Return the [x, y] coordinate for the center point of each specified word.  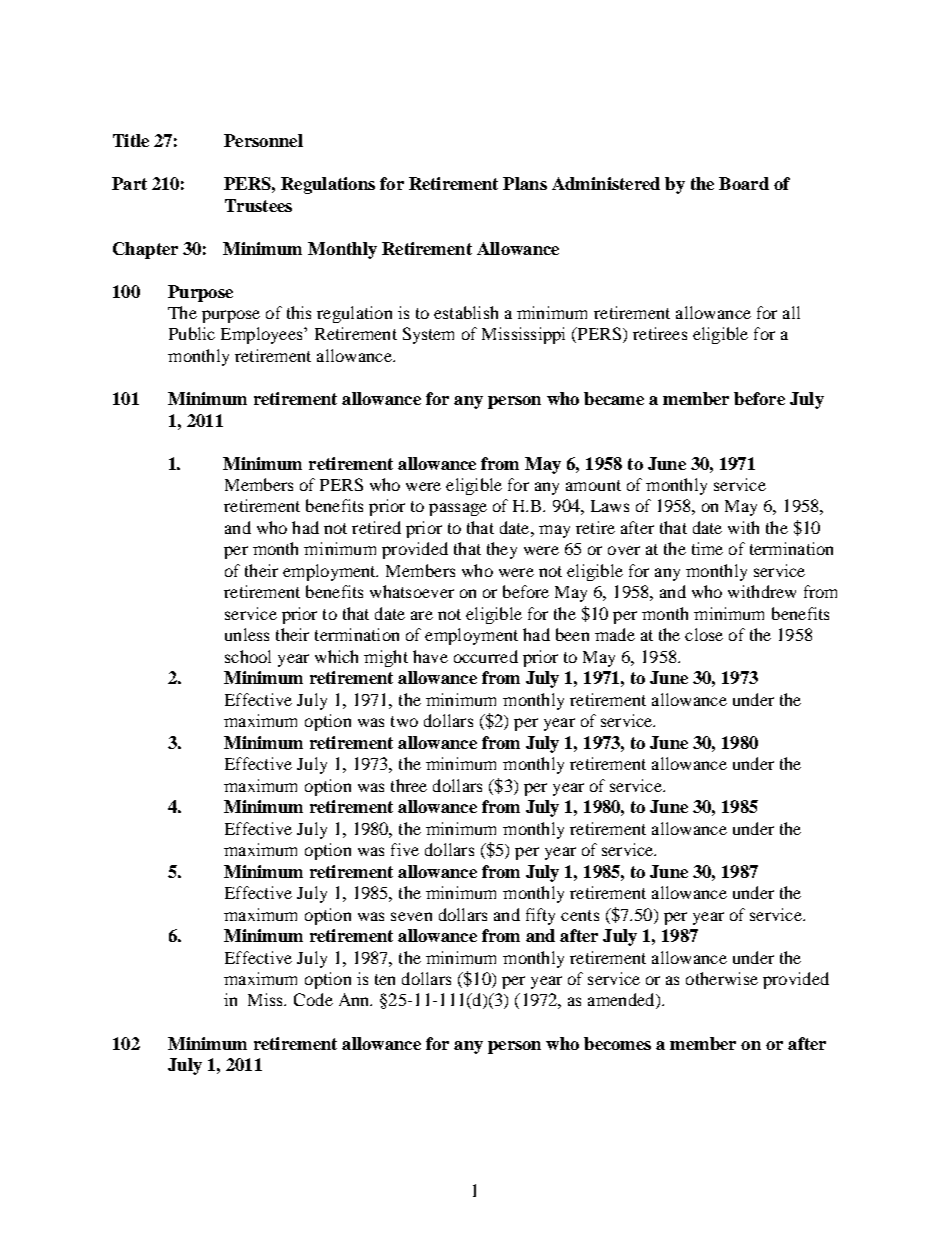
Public [192, 333]
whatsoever [412, 591]
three [409, 785]
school [248, 656]
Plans [525, 183]
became [614, 398]
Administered [606, 183]
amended [622, 1001]
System [428, 335]
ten [385, 979]
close [704, 634]
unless [247, 634]
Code [313, 999]
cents [580, 915]
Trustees [258, 205]
